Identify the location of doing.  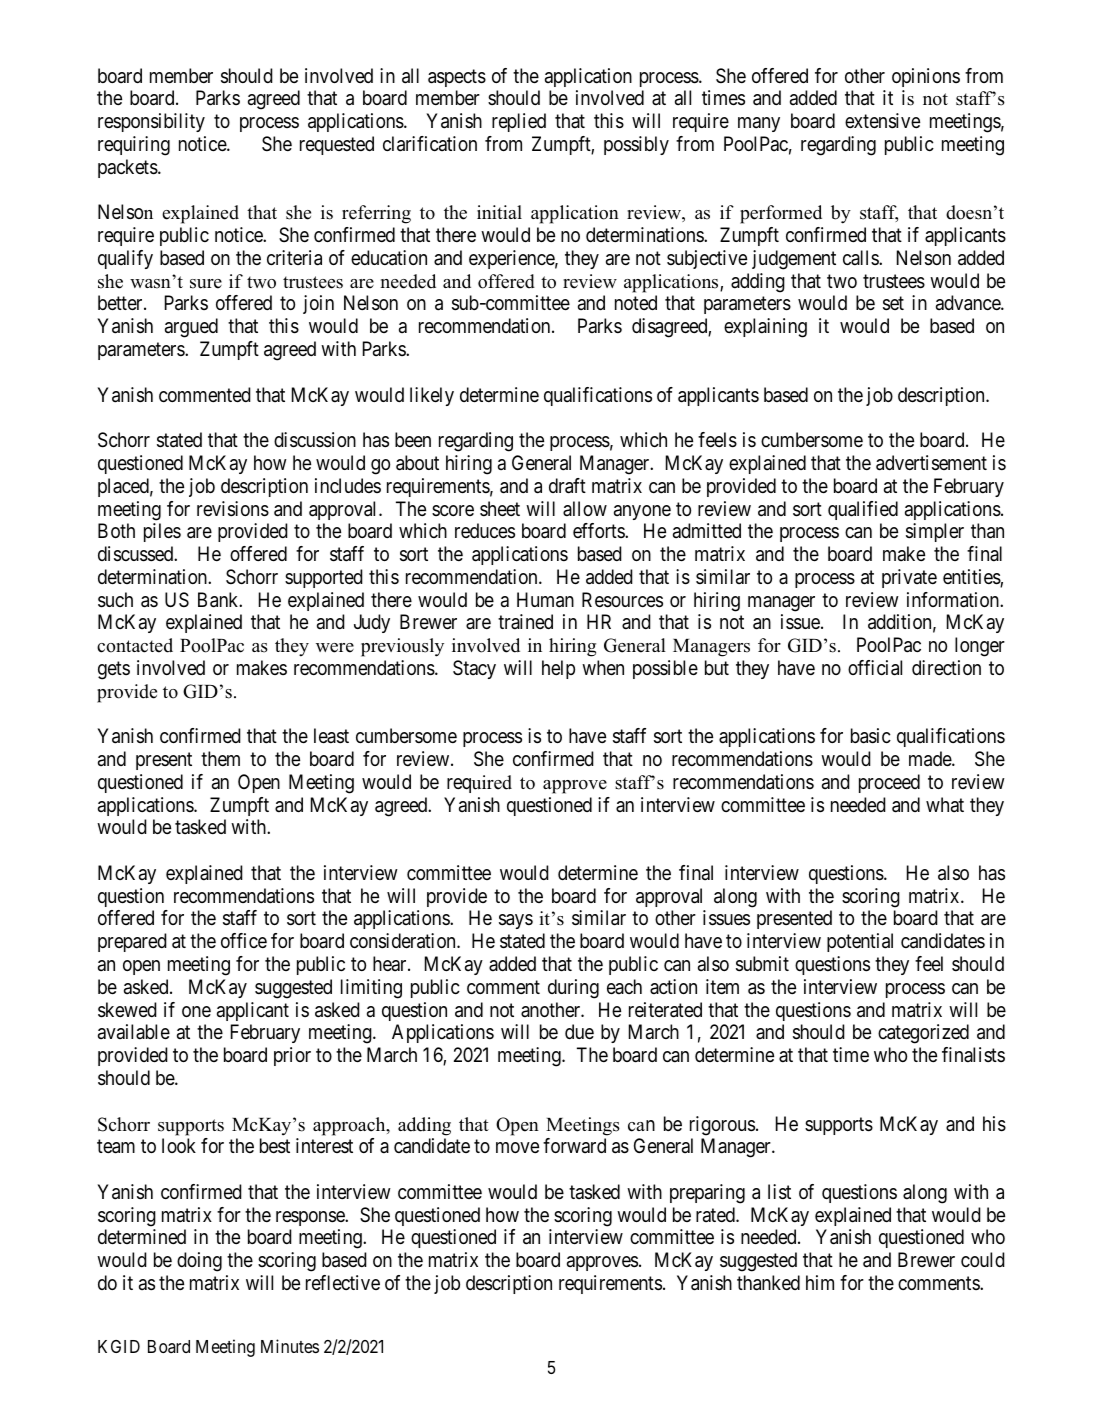
(199, 1262).
